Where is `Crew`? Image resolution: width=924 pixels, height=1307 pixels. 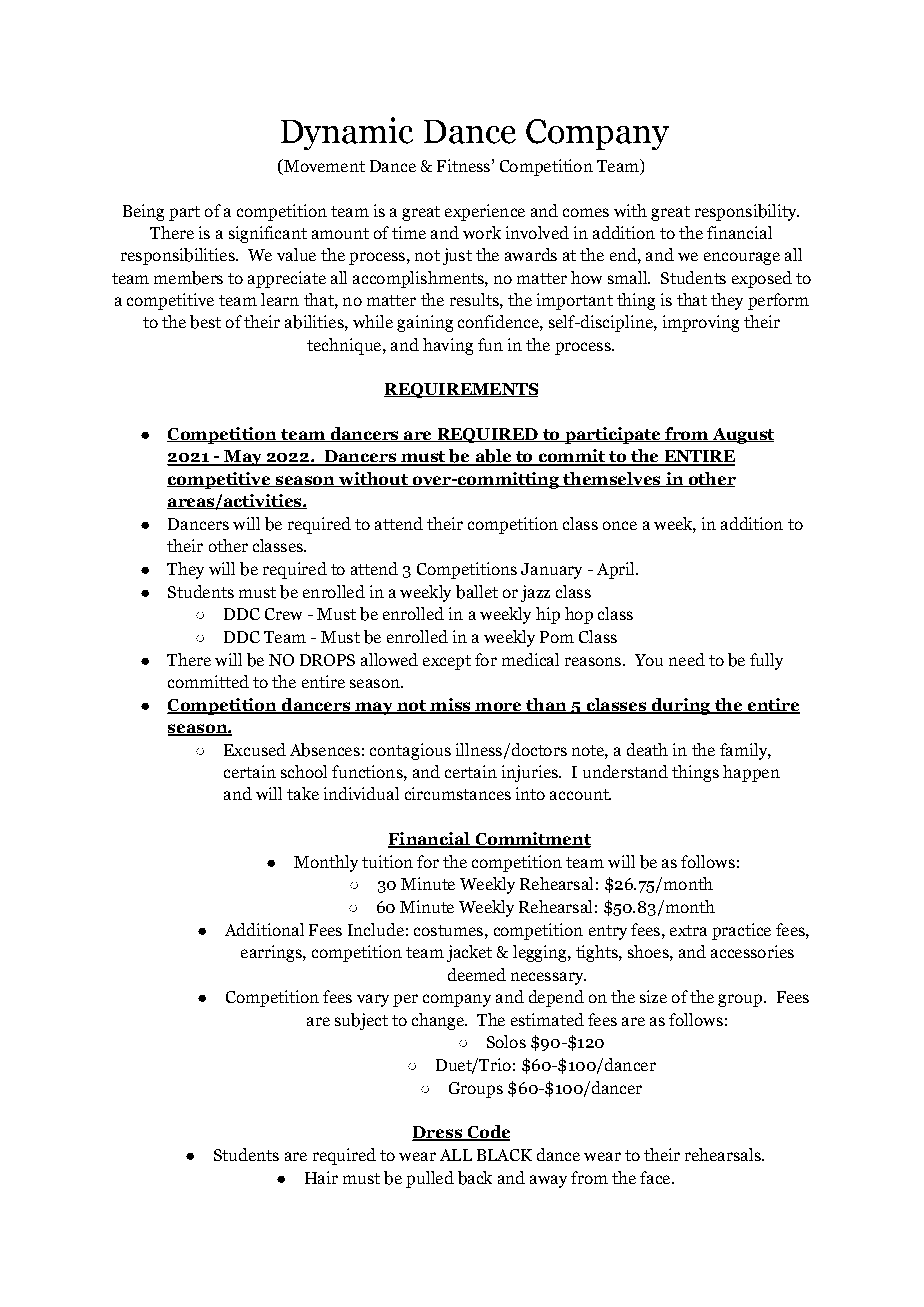 Crew is located at coordinates (283, 614).
